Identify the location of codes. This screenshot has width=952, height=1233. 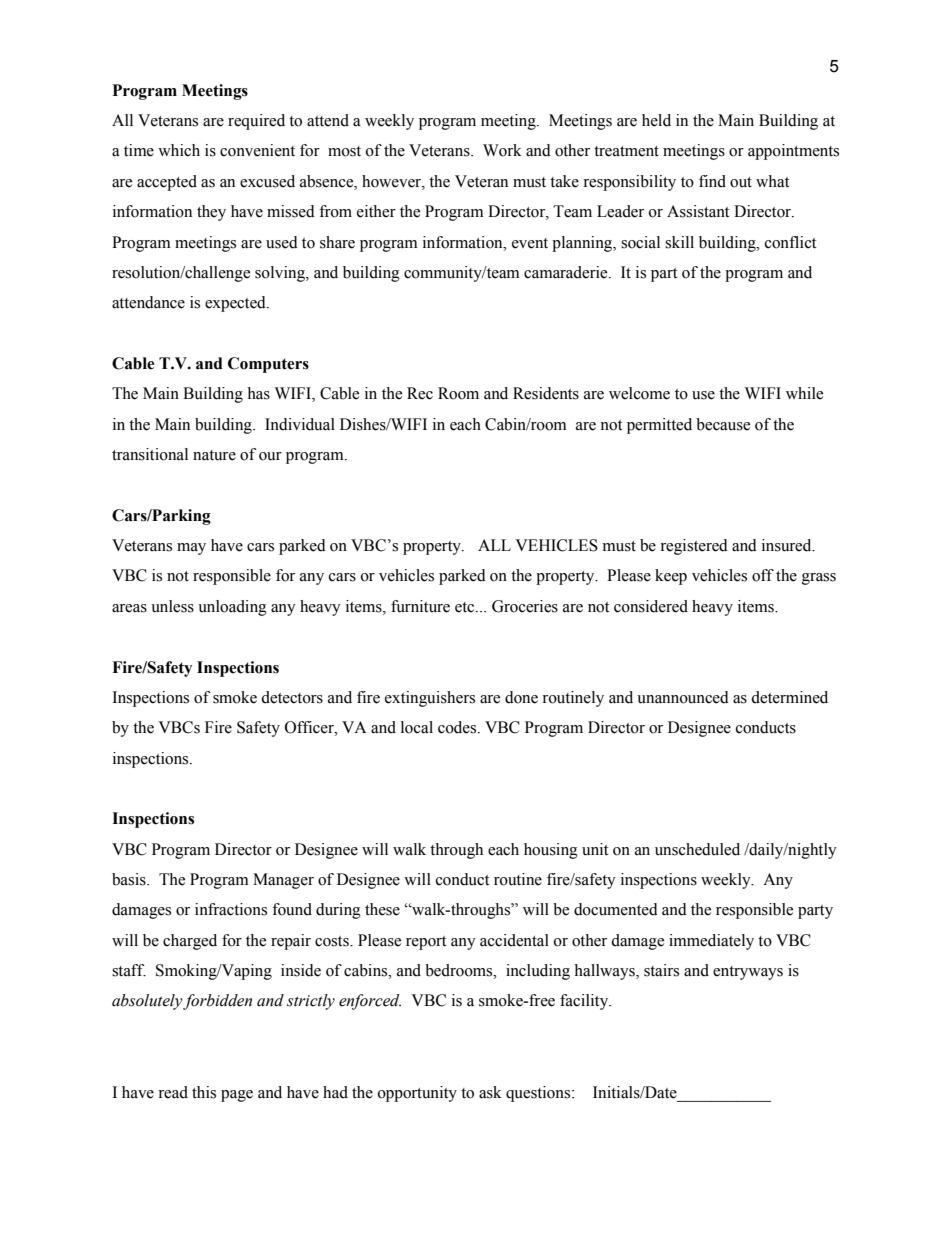
(458, 727).
